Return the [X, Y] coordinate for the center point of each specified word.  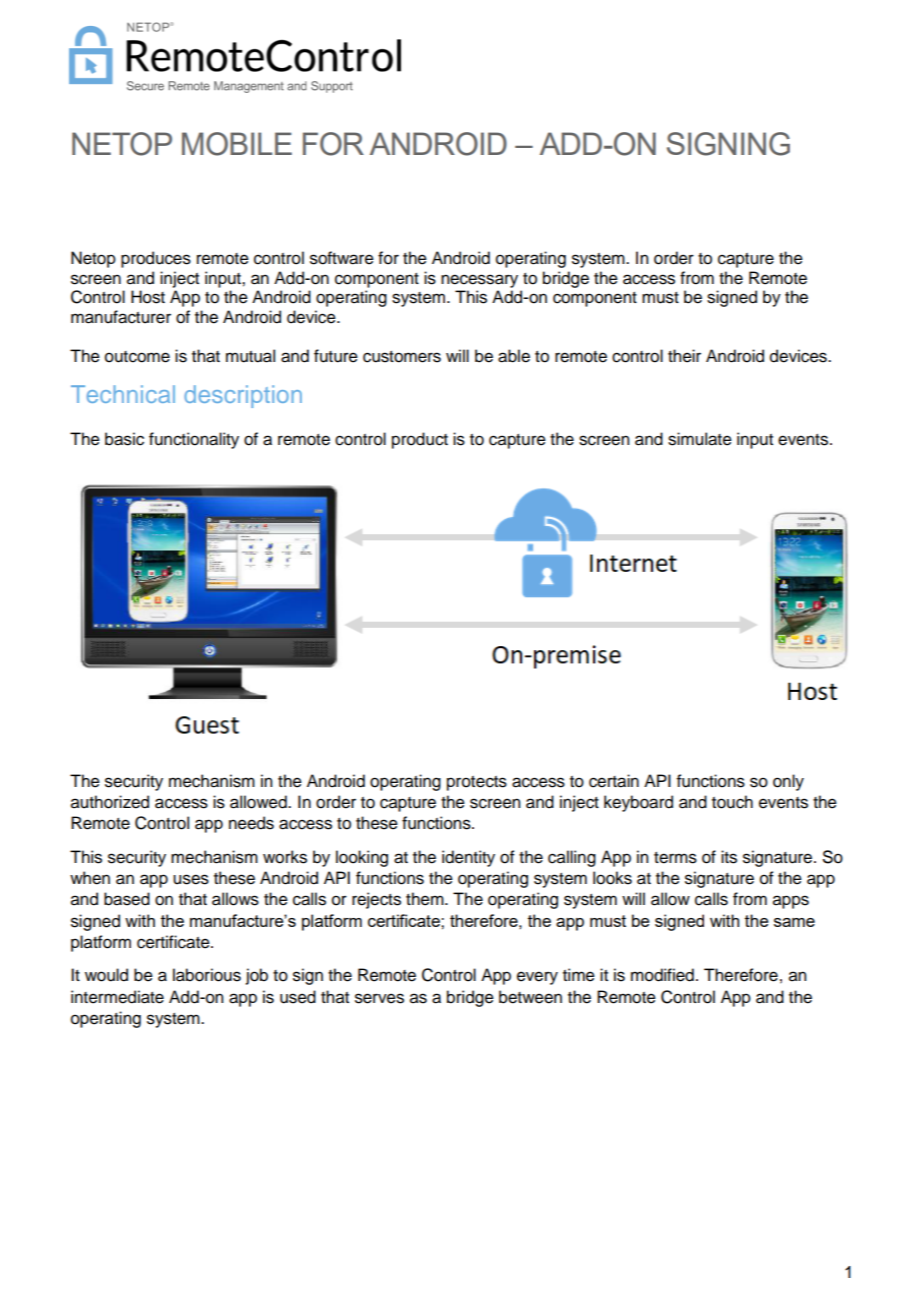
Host [148, 297]
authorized [110, 802]
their [684, 356]
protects [477, 783]
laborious [207, 975]
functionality [194, 440]
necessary [479, 281]
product [420, 440]
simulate [700, 439]
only [788, 782]
